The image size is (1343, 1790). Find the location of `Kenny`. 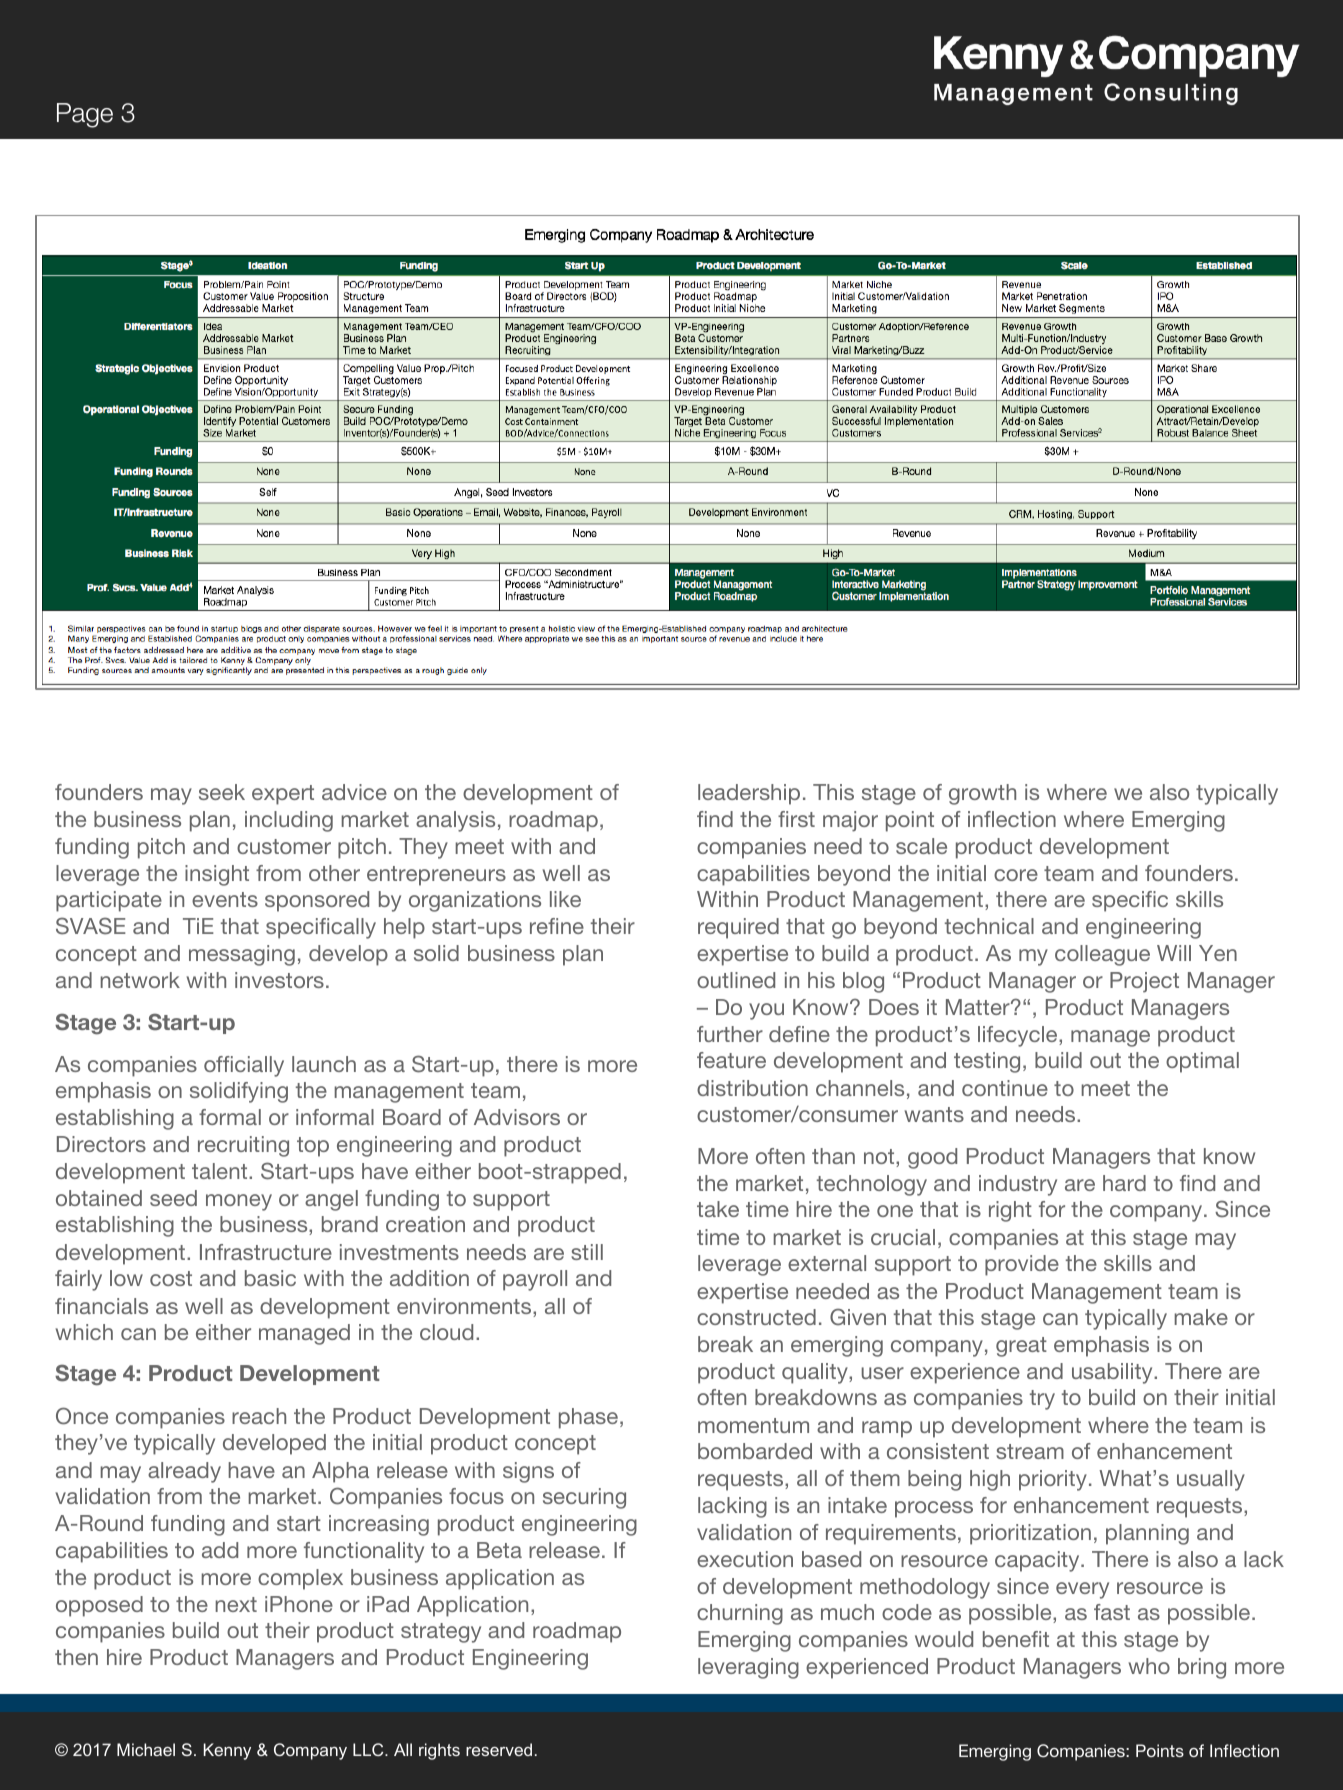

Kenny is located at coordinates (227, 1751).
